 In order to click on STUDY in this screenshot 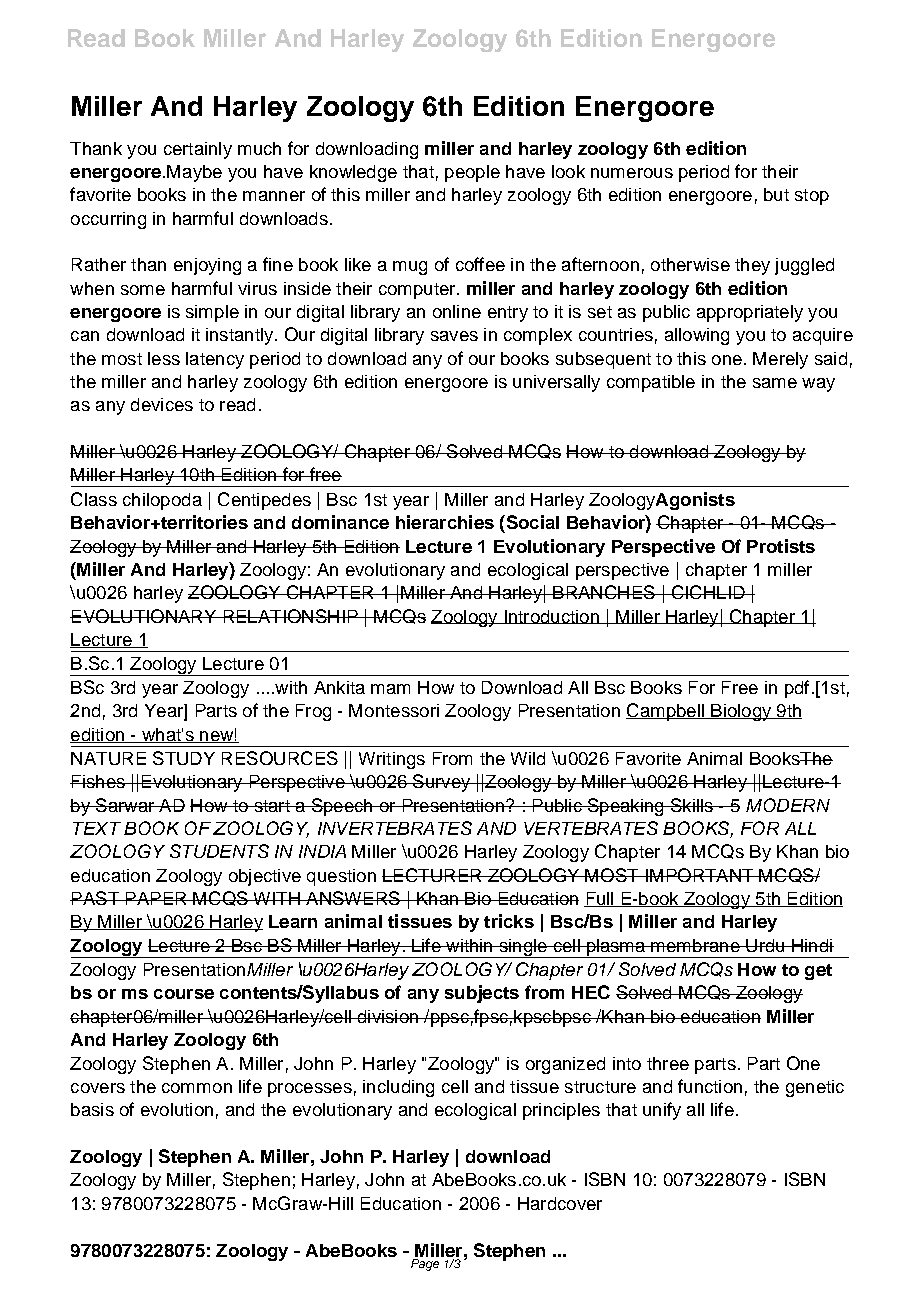, I will do `click(184, 758)`.
